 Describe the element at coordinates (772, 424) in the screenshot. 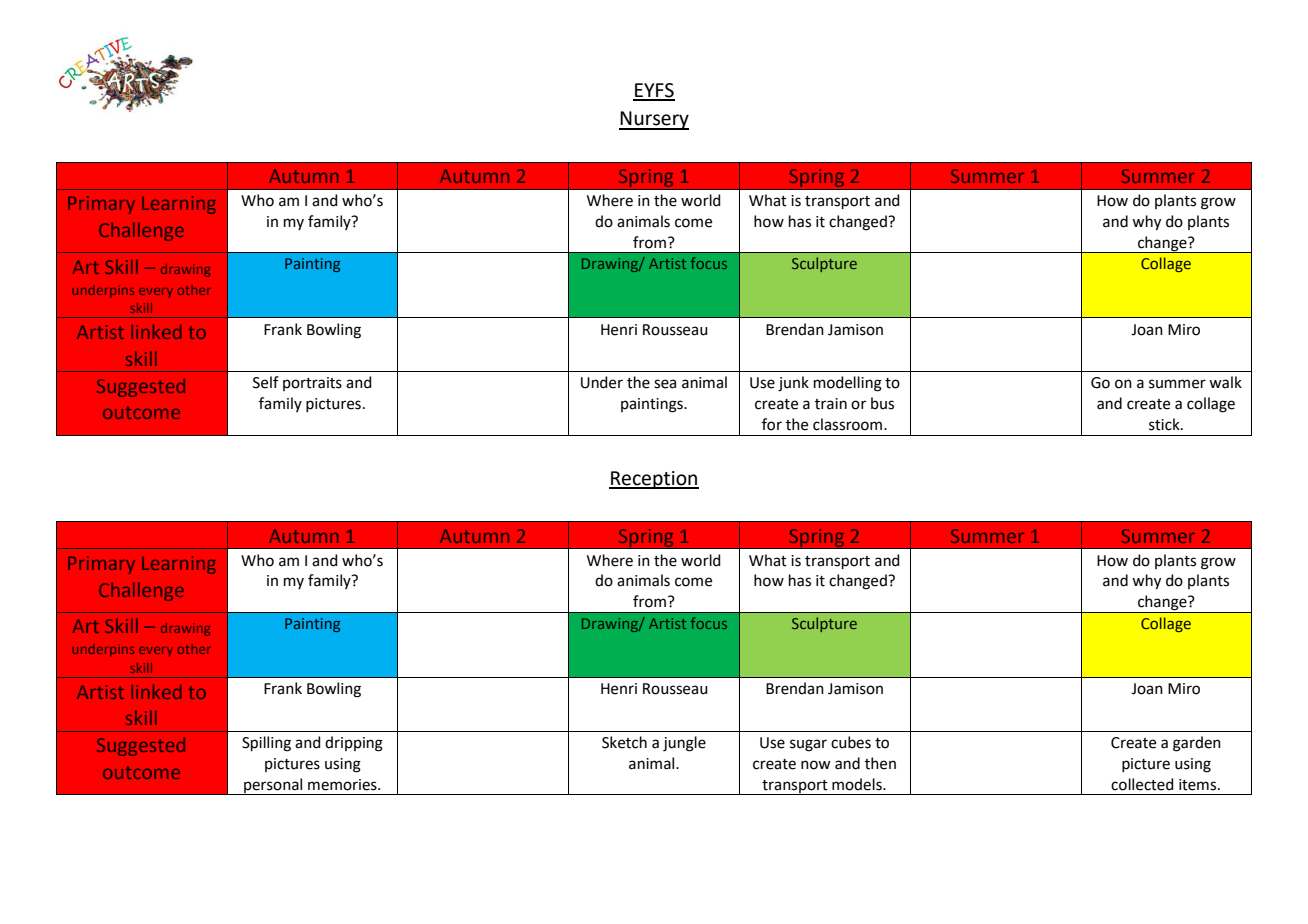

I see `for` at that location.
